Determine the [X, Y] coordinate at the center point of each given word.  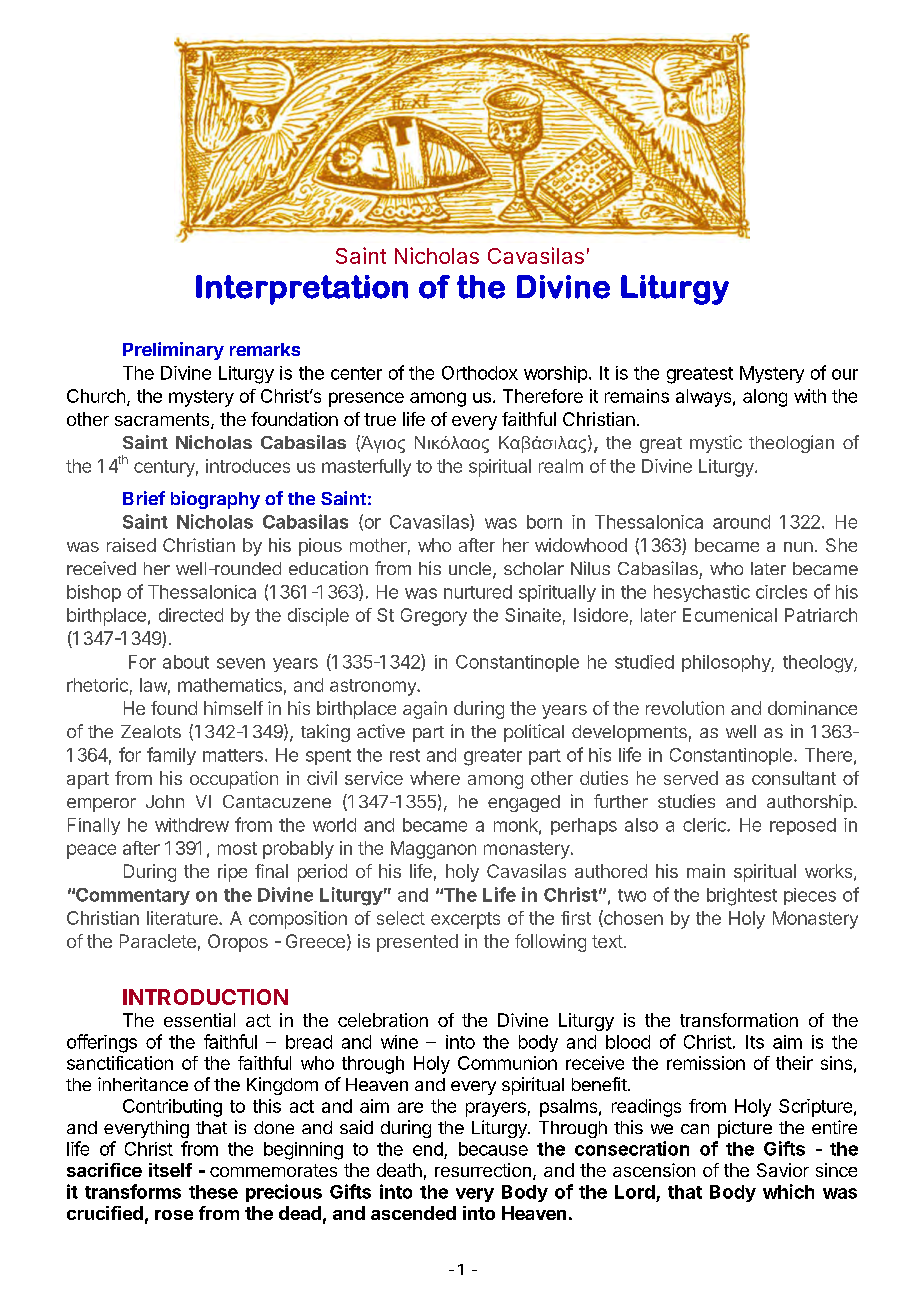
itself [170, 1170]
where [435, 778]
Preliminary [173, 351]
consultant [794, 778]
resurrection [483, 1170]
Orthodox [480, 373]
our [845, 374]
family [171, 756]
